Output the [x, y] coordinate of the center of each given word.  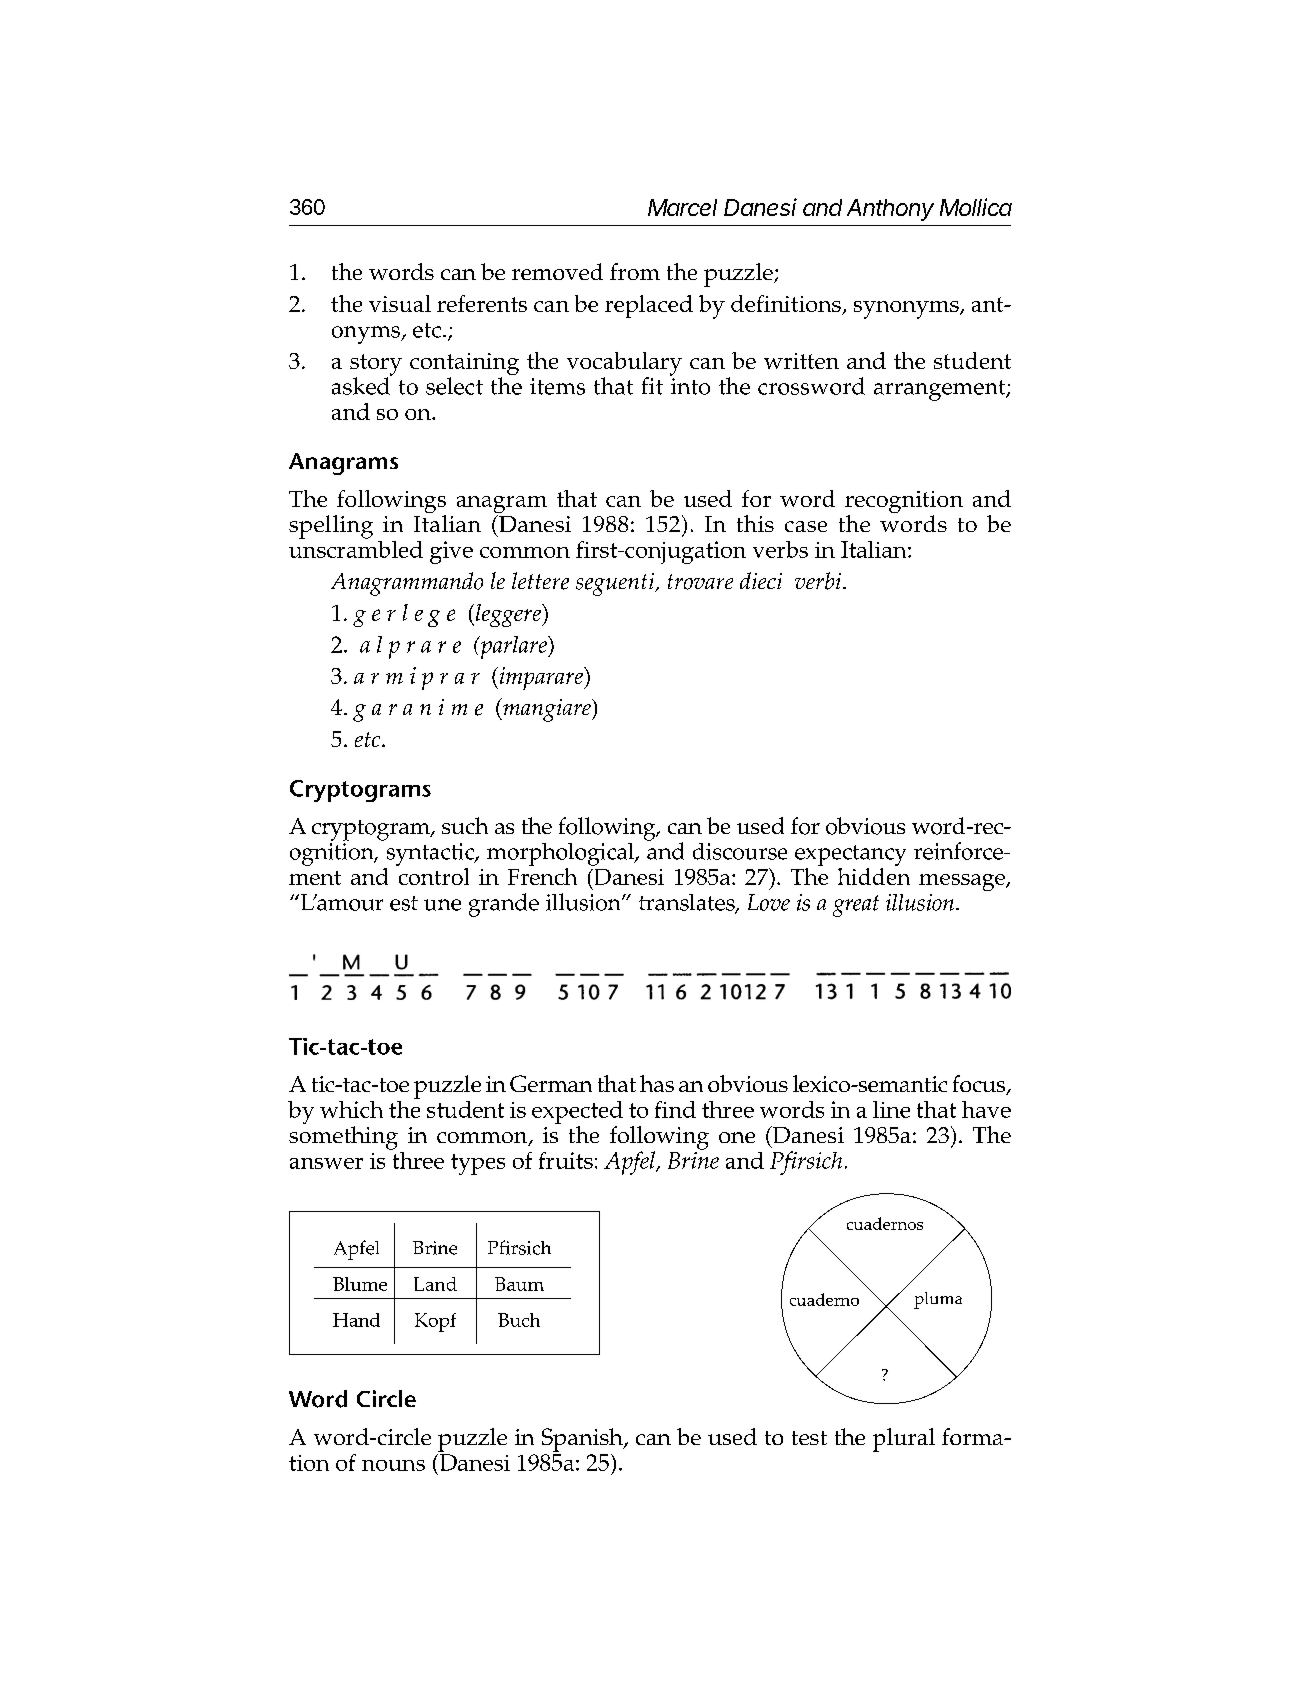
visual [400, 303]
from [635, 271]
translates [688, 903]
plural [904, 1440]
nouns [393, 1465]
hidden [874, 875]
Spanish [583, 1440]
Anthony [890, 210]
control [432, 875]
